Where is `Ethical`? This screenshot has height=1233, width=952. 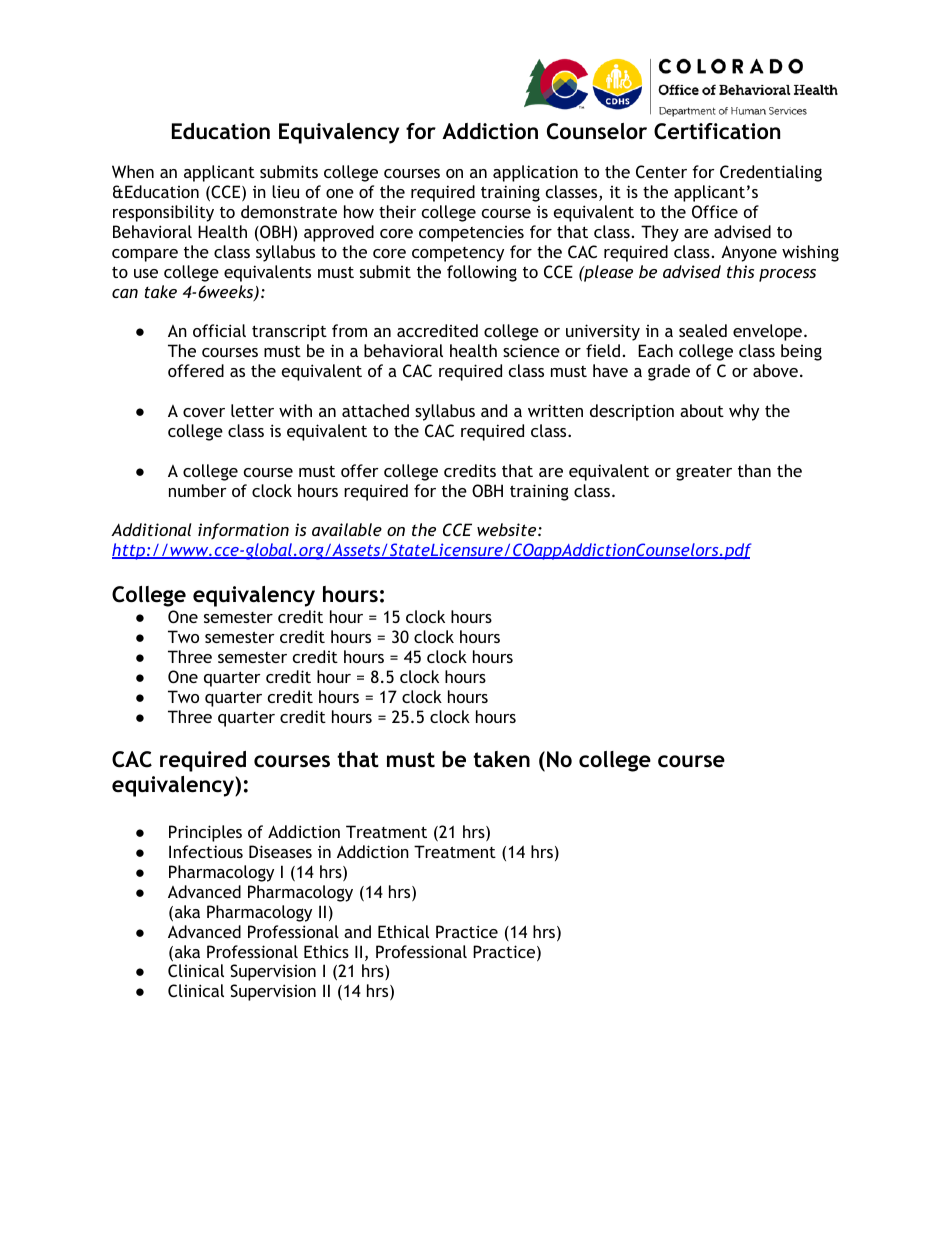
Ethical is located at coordinates (403, 931).
